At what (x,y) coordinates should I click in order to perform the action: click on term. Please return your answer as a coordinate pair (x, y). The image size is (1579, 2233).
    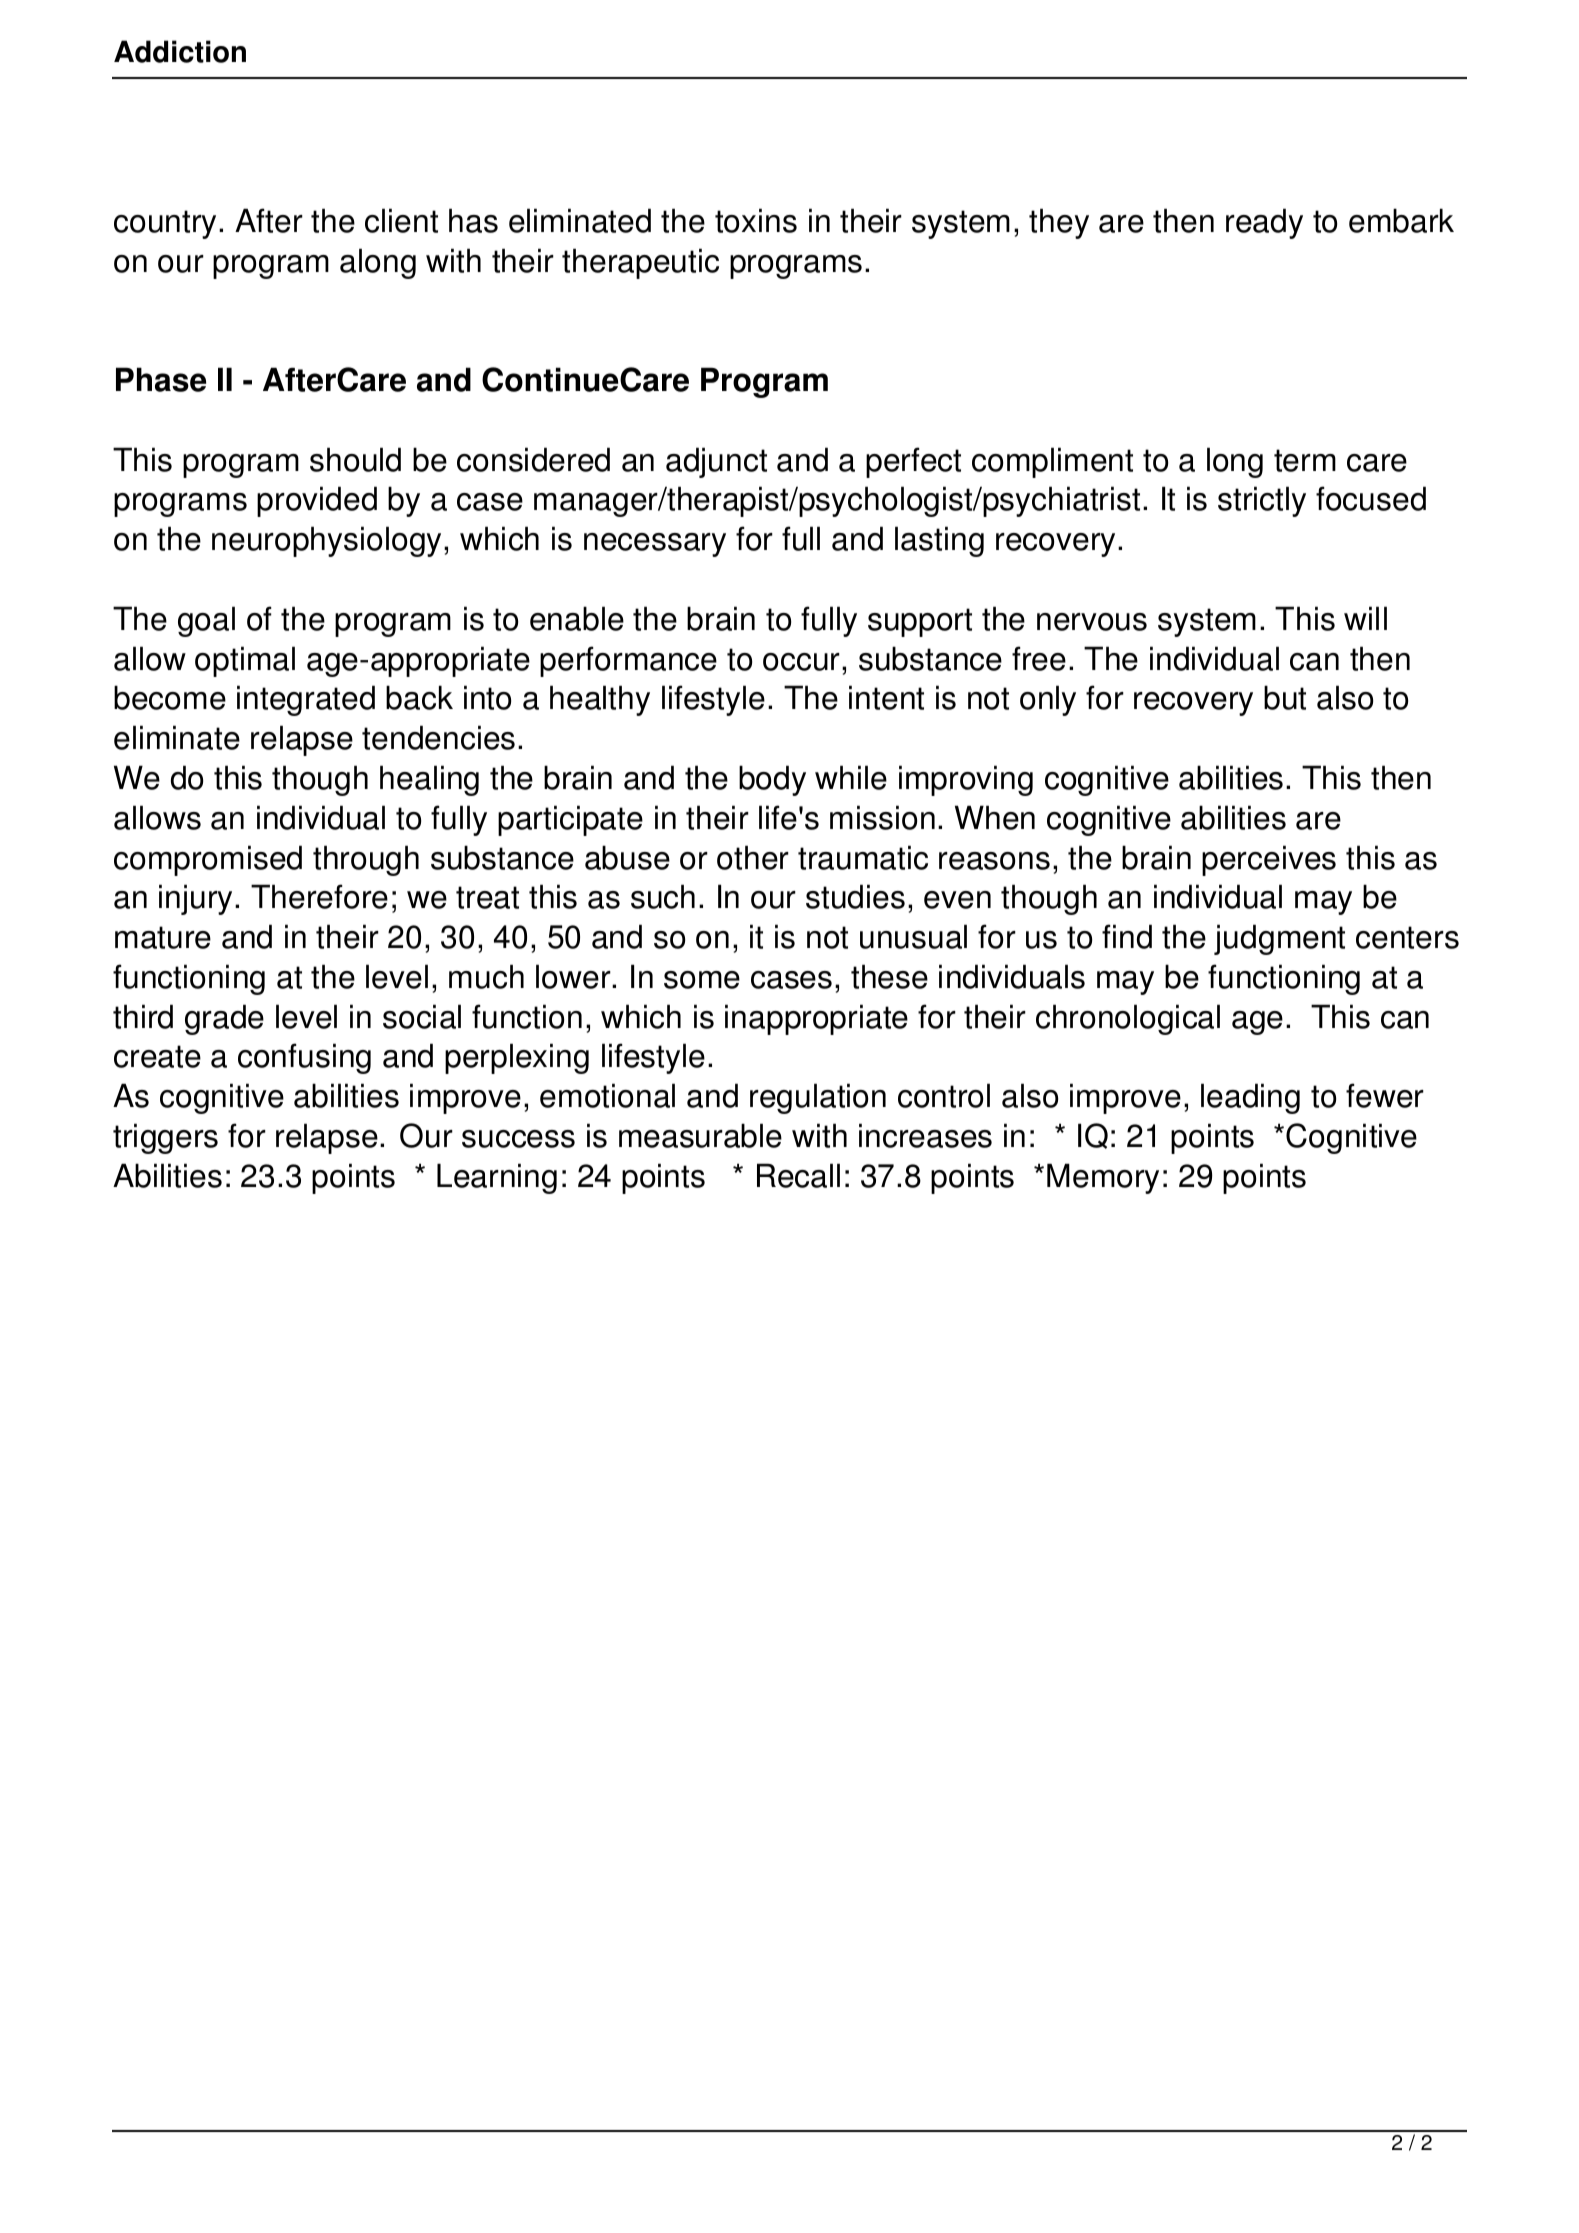
    Looking at the image, I should click on (1305, 460).
